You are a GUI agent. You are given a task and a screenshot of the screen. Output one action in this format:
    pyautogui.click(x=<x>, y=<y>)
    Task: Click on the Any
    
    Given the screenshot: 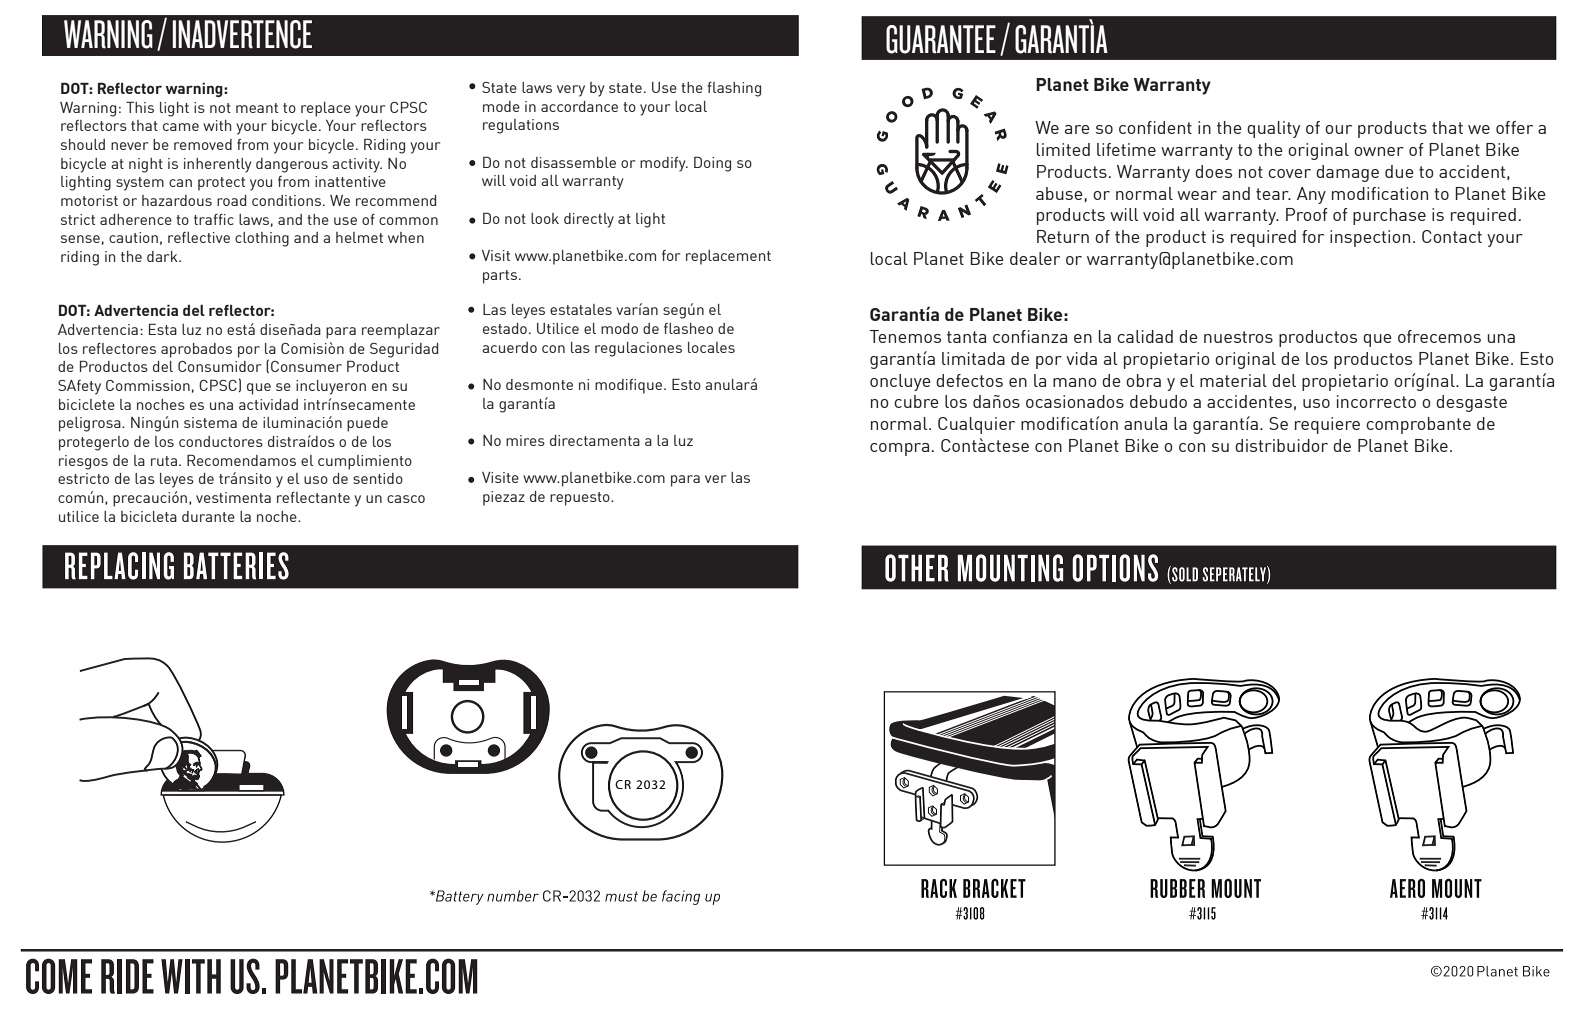 What is the action you would take?
    pyautogui.click(x=1311, y=195)
